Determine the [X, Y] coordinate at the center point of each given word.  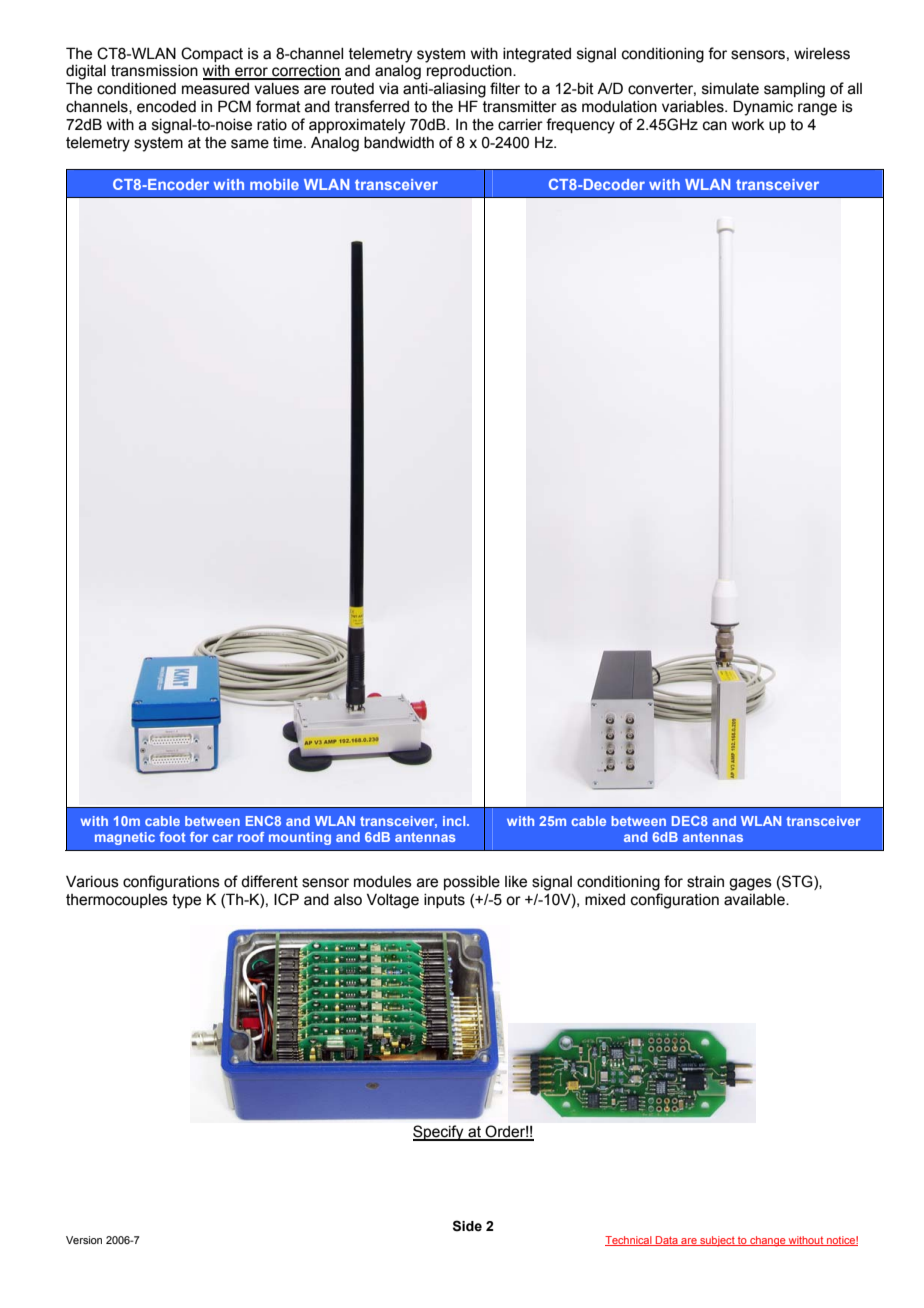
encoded [166, 107]
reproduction [470, 72]
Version [84, 1240]
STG [797, 881]
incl [455, 821]
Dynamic [763, 108]
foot [172, 837]
